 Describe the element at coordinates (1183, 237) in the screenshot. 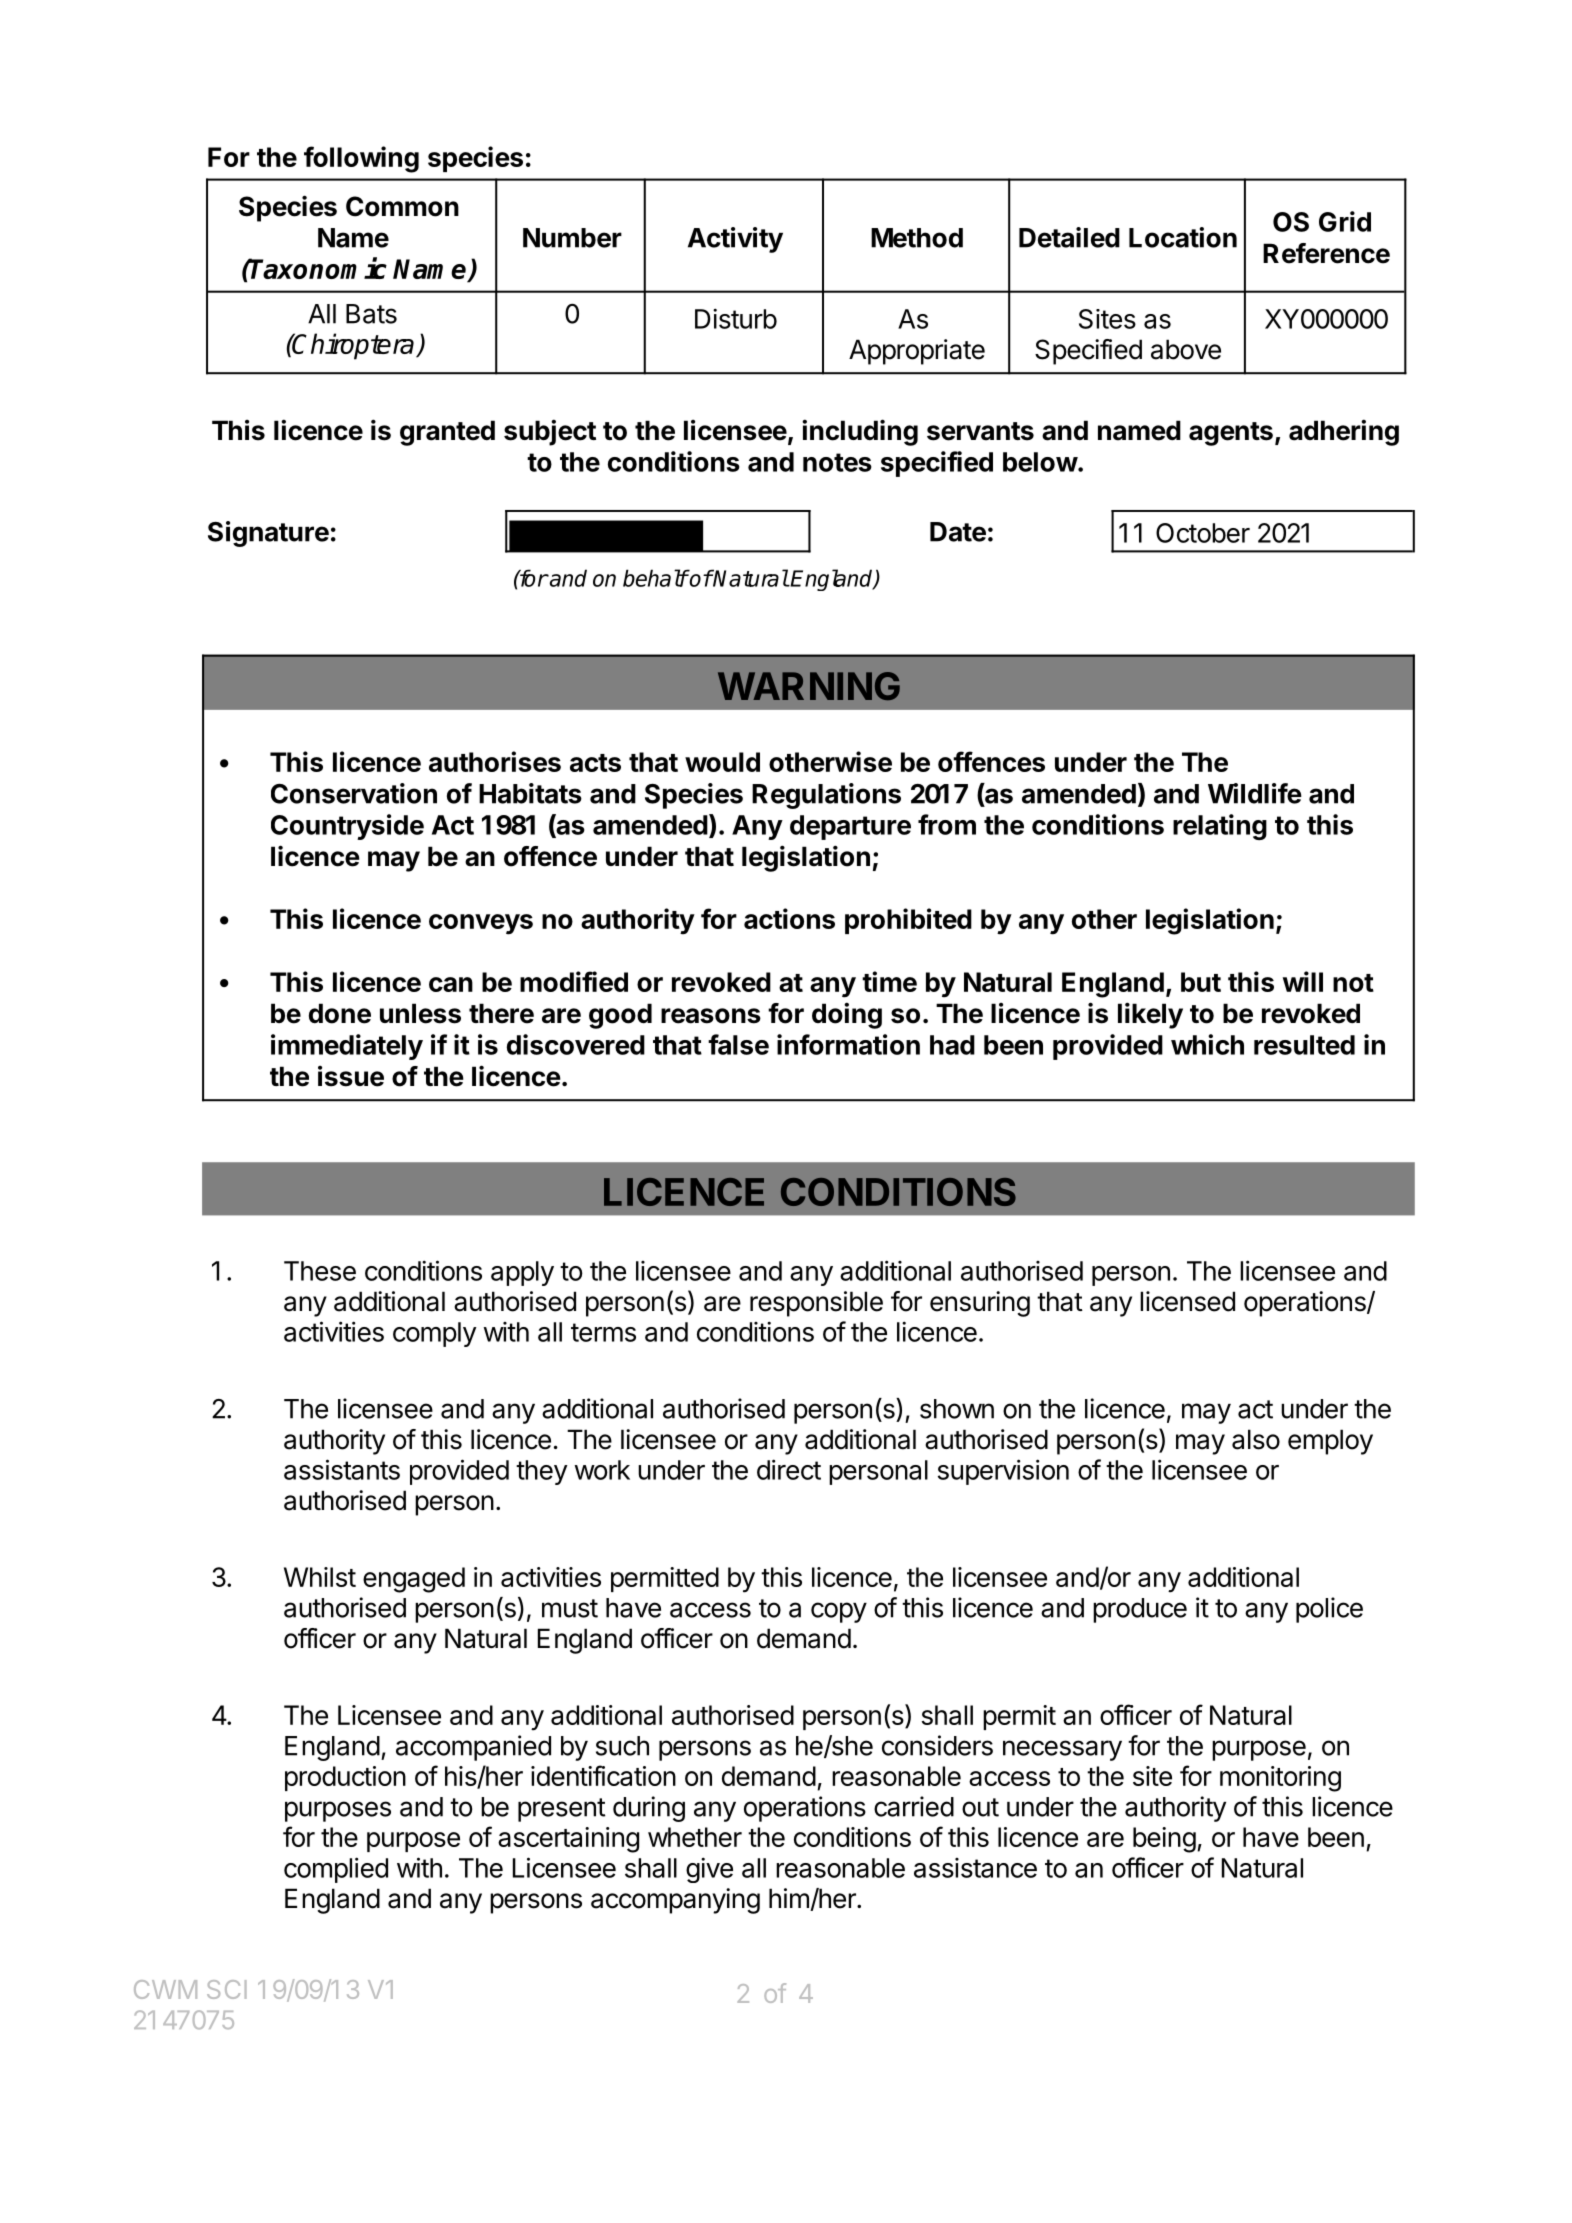

I see `Location` at that location.
